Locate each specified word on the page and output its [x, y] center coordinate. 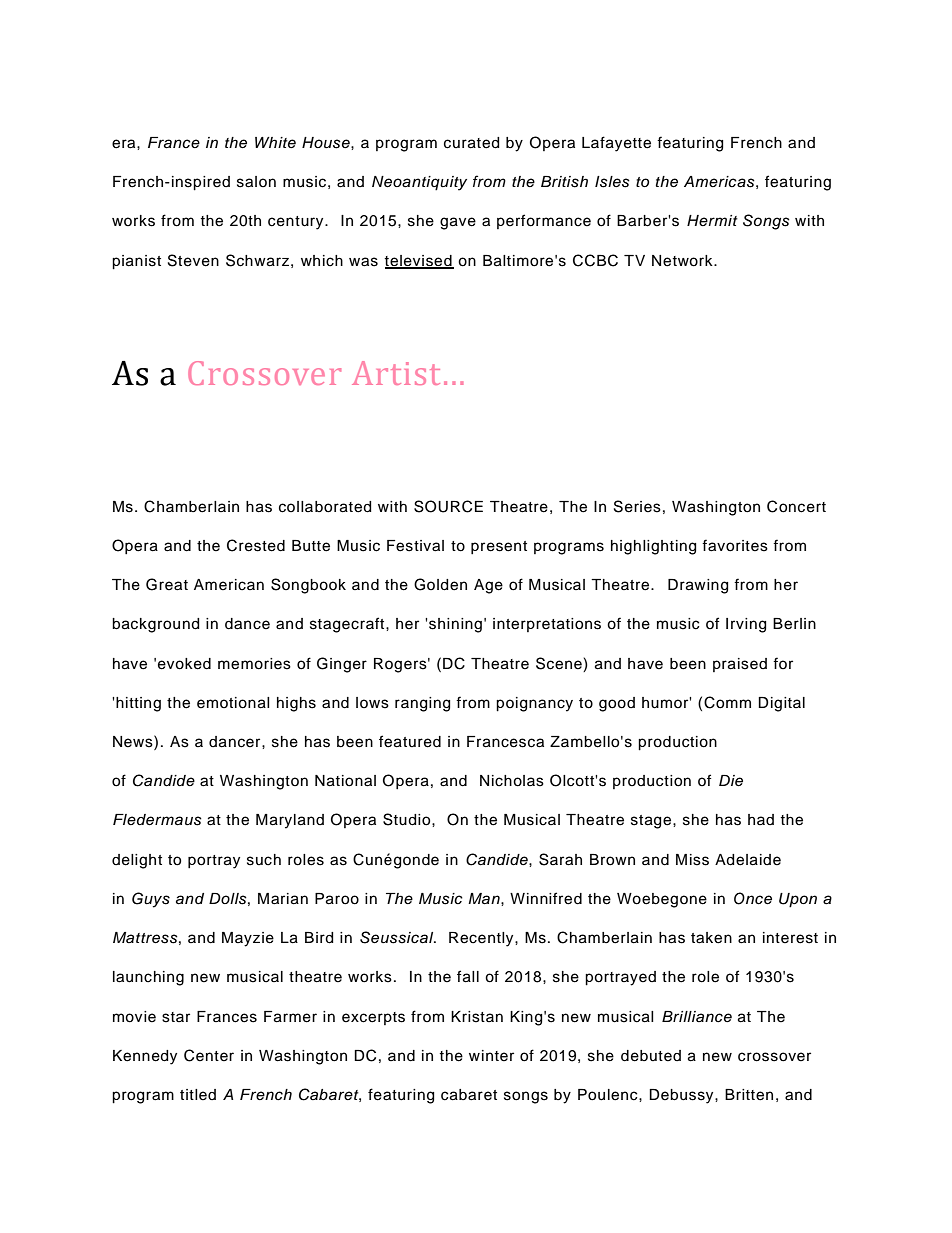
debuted [651, 1056]
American [229, 585]
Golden [440, 584]
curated [471, 143]
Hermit [712, 220]
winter [491, 1056]
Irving [746, 625]
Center [209, 1055]
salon [256, 182]
